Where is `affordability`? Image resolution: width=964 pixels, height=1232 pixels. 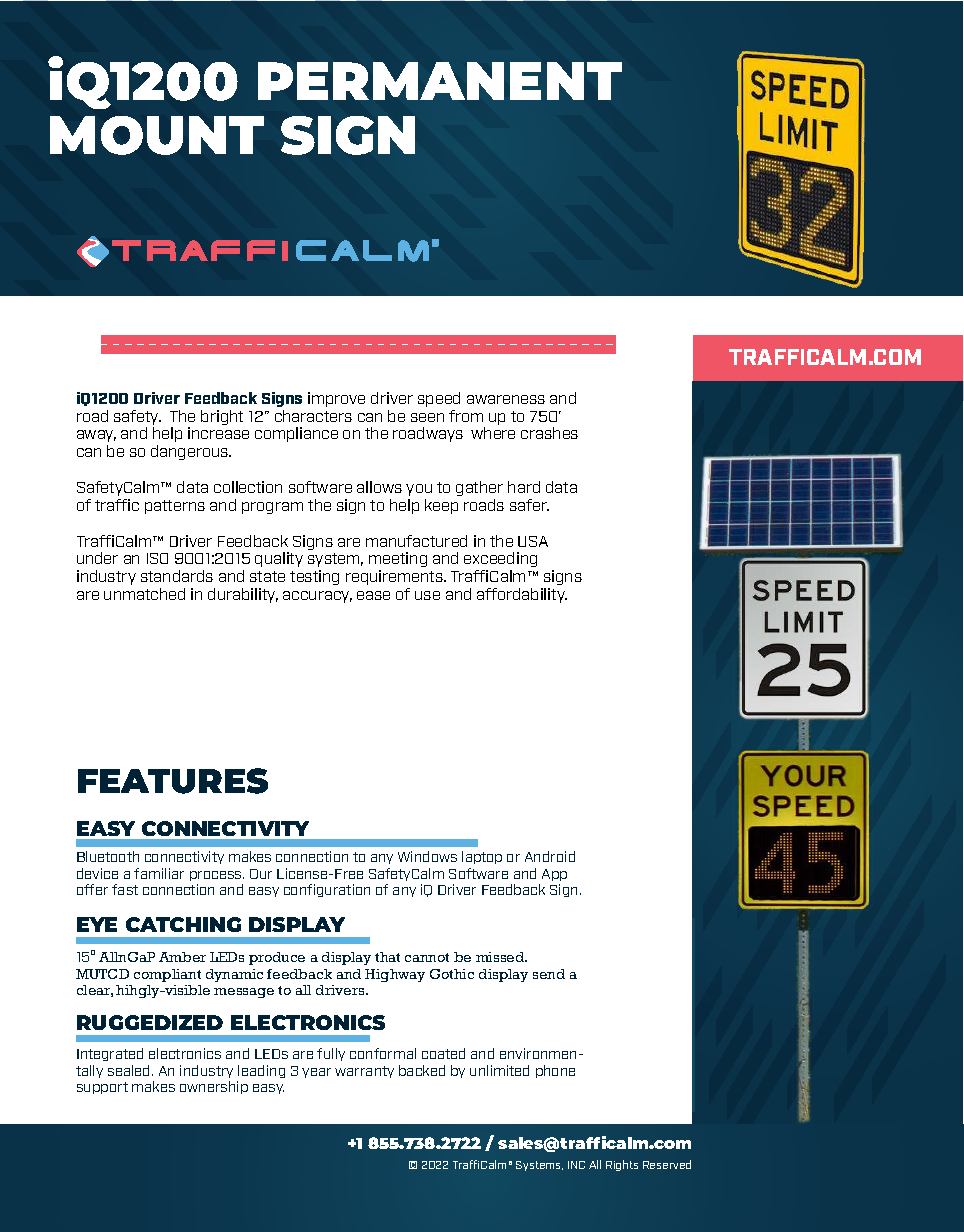
affordability is located at coordinates (522, 595).
